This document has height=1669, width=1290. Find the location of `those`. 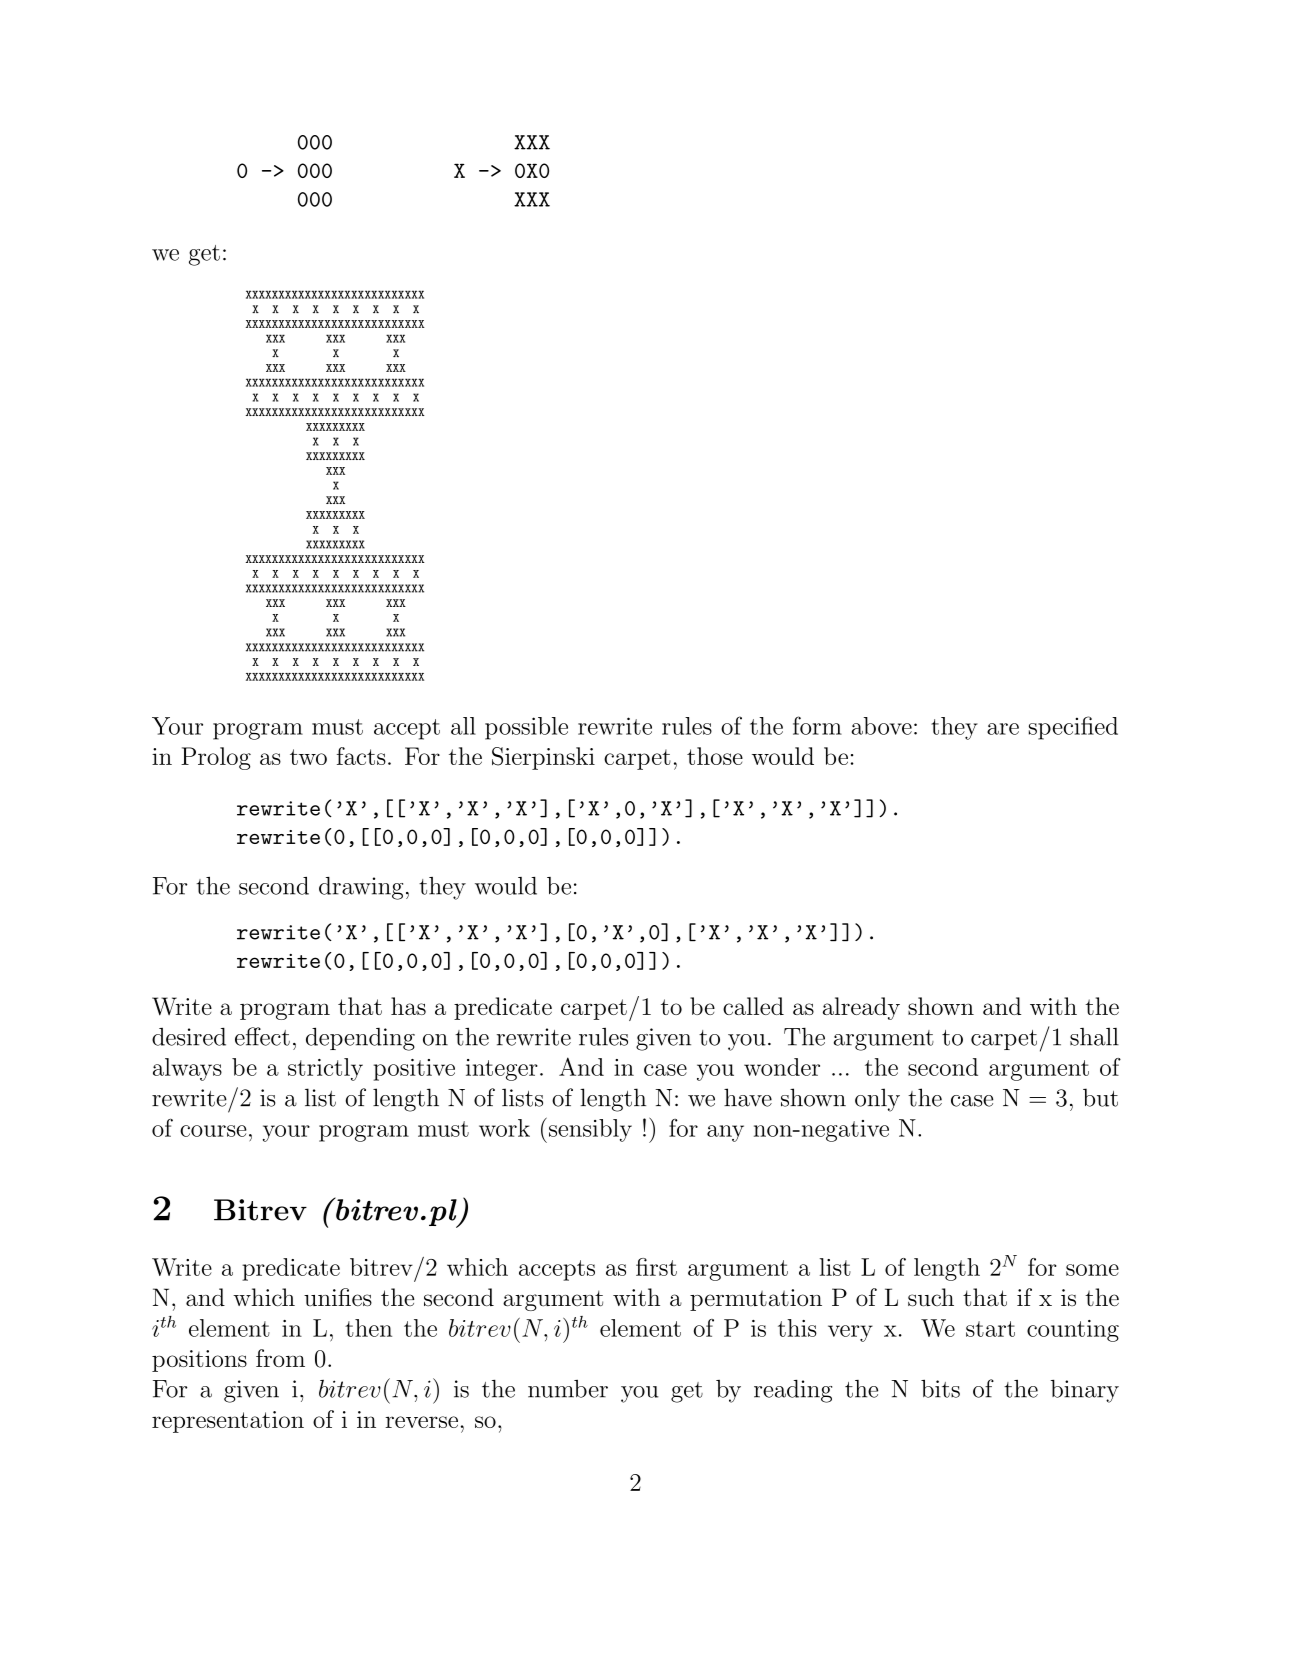

those is located at coordinates (715, 756).
